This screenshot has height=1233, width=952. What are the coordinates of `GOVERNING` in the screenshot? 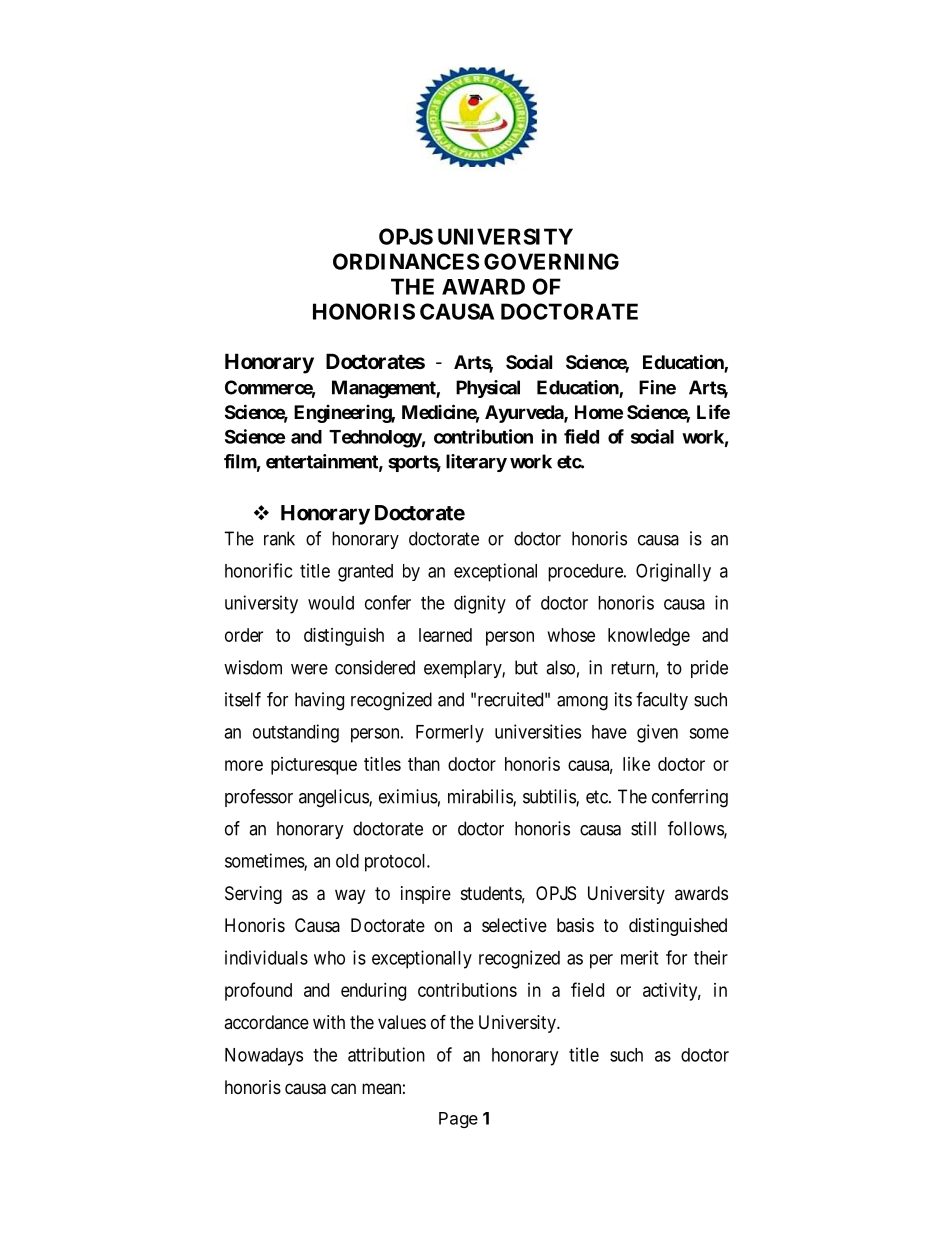 It's located at (551, 261).
